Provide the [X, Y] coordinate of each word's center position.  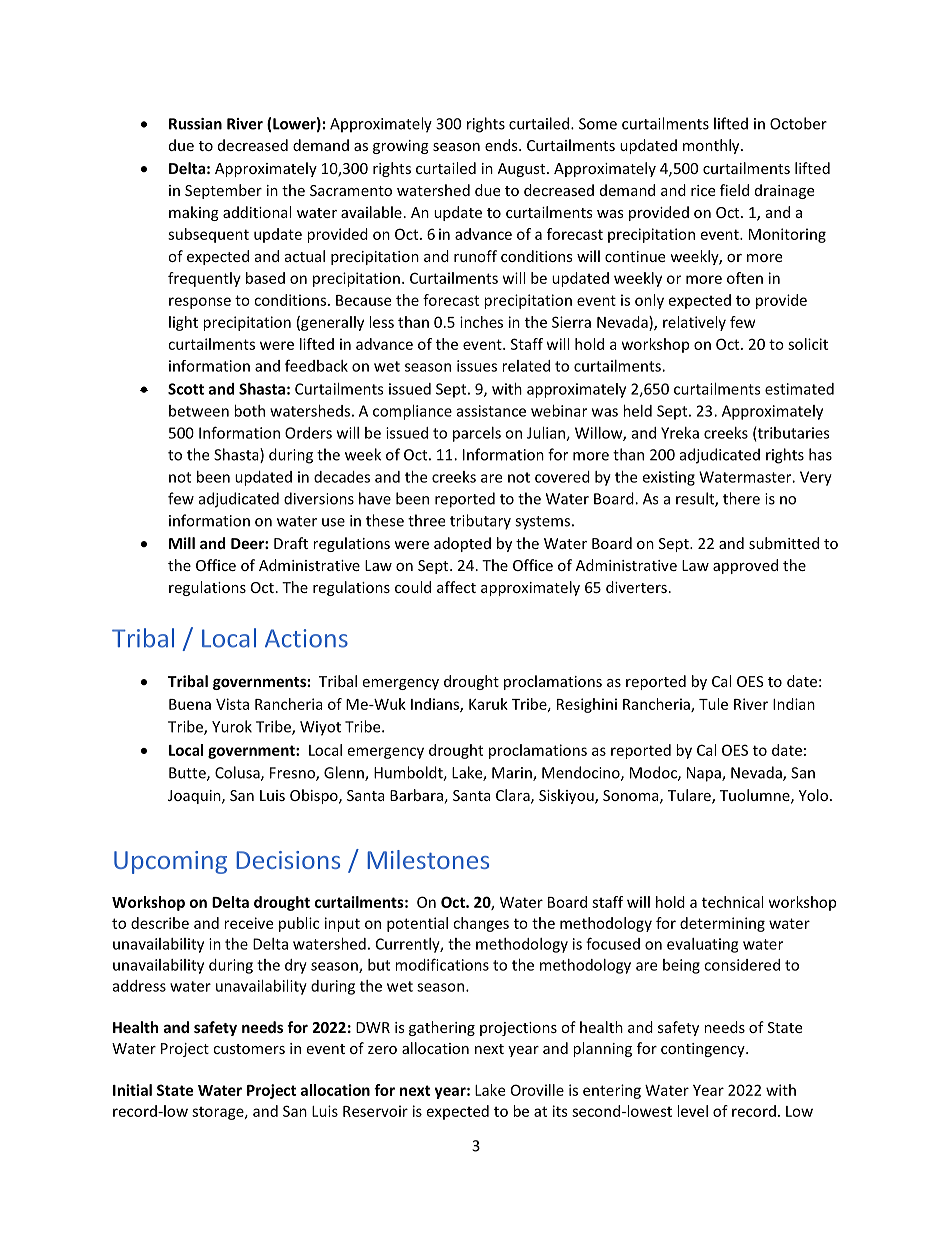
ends [502, 145]
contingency [704, 1050]
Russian [195, 124]
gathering [442, 1028]
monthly [712, 146]
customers [249, 1049]
